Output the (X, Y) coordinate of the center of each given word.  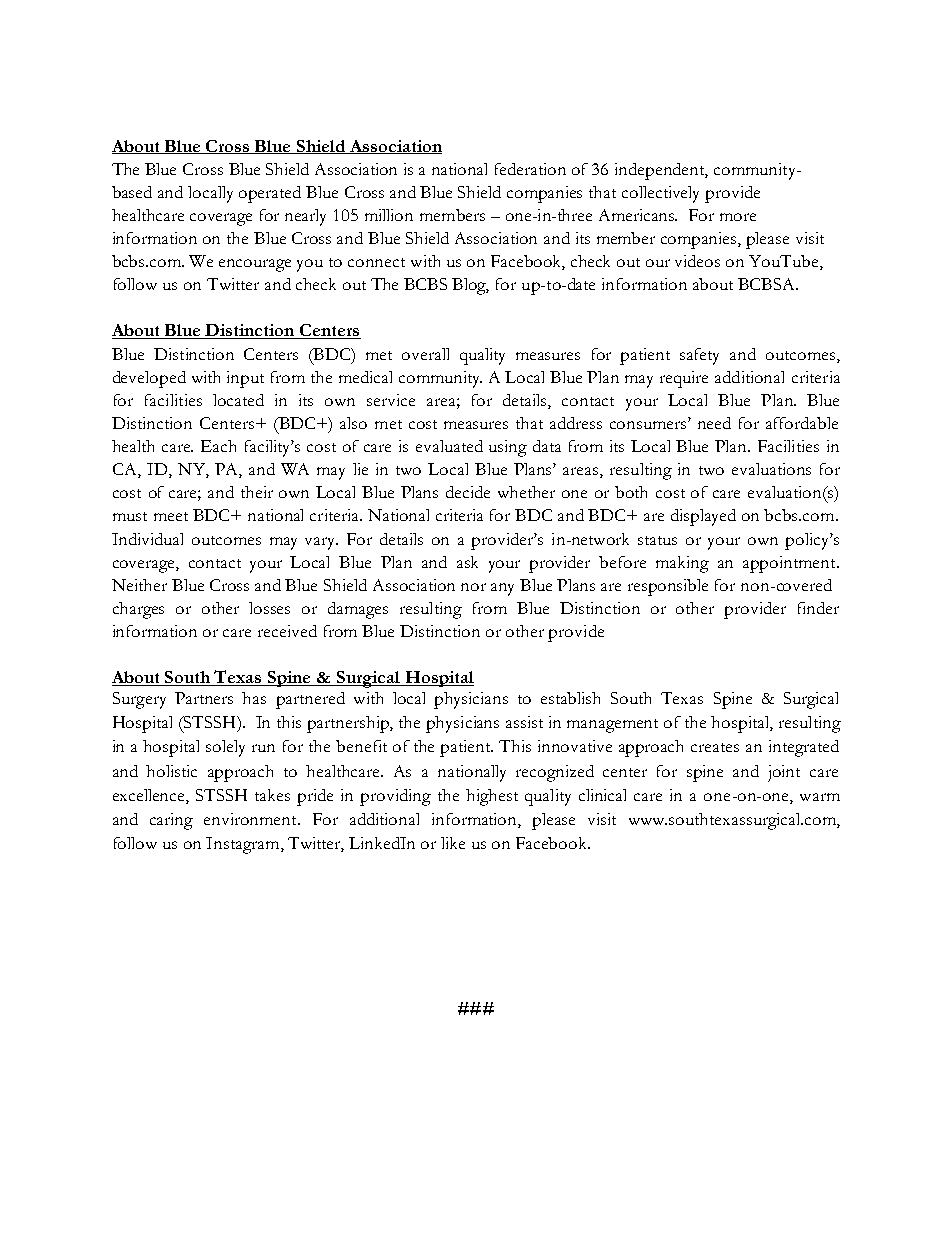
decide (468, 492)
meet (171, 516)
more (738, 217)
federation (530, 169)
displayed (703, 517)
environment (251, 819)
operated (270, 194)
